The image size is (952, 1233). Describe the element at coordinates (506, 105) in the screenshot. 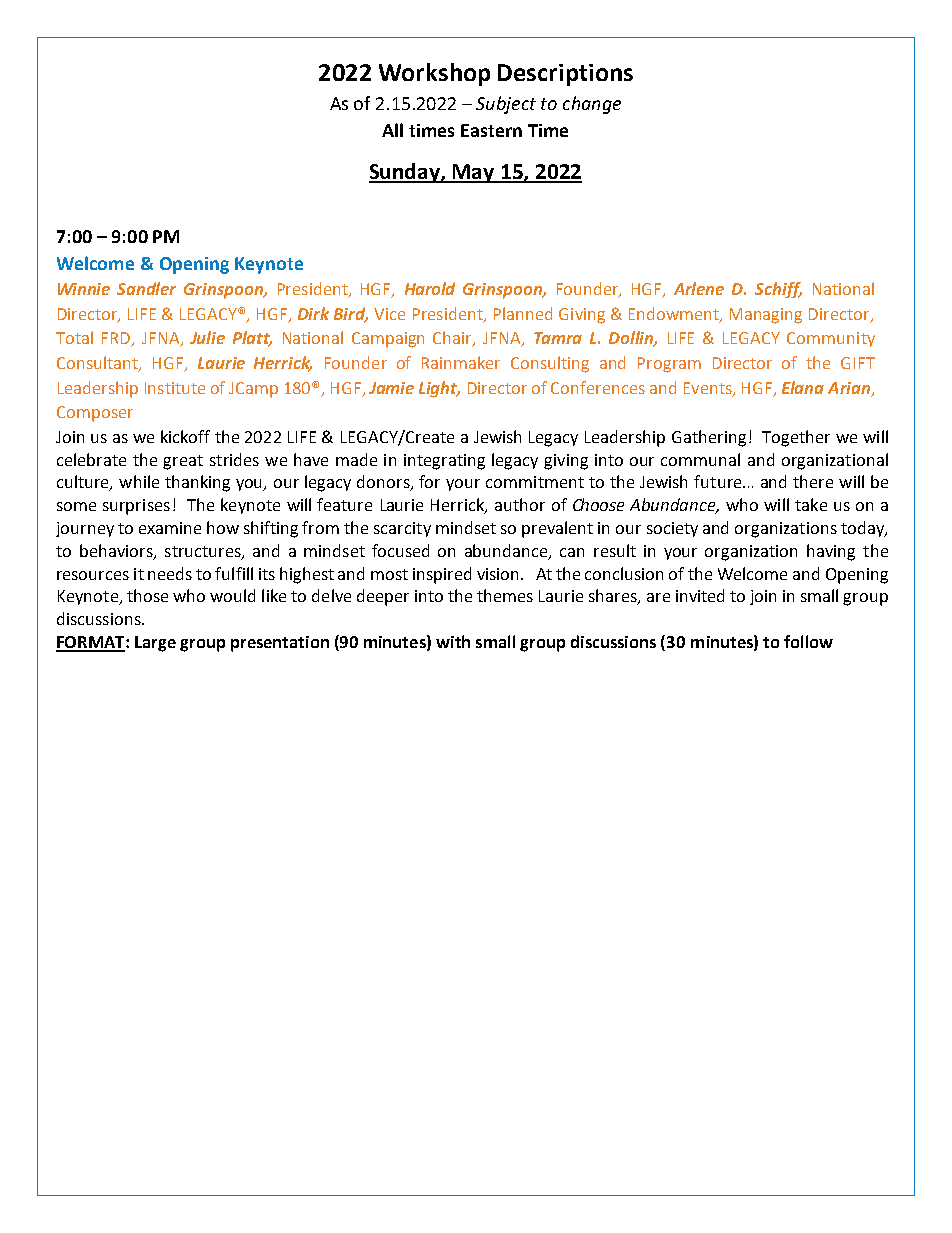

I see `Subject` at that location.
